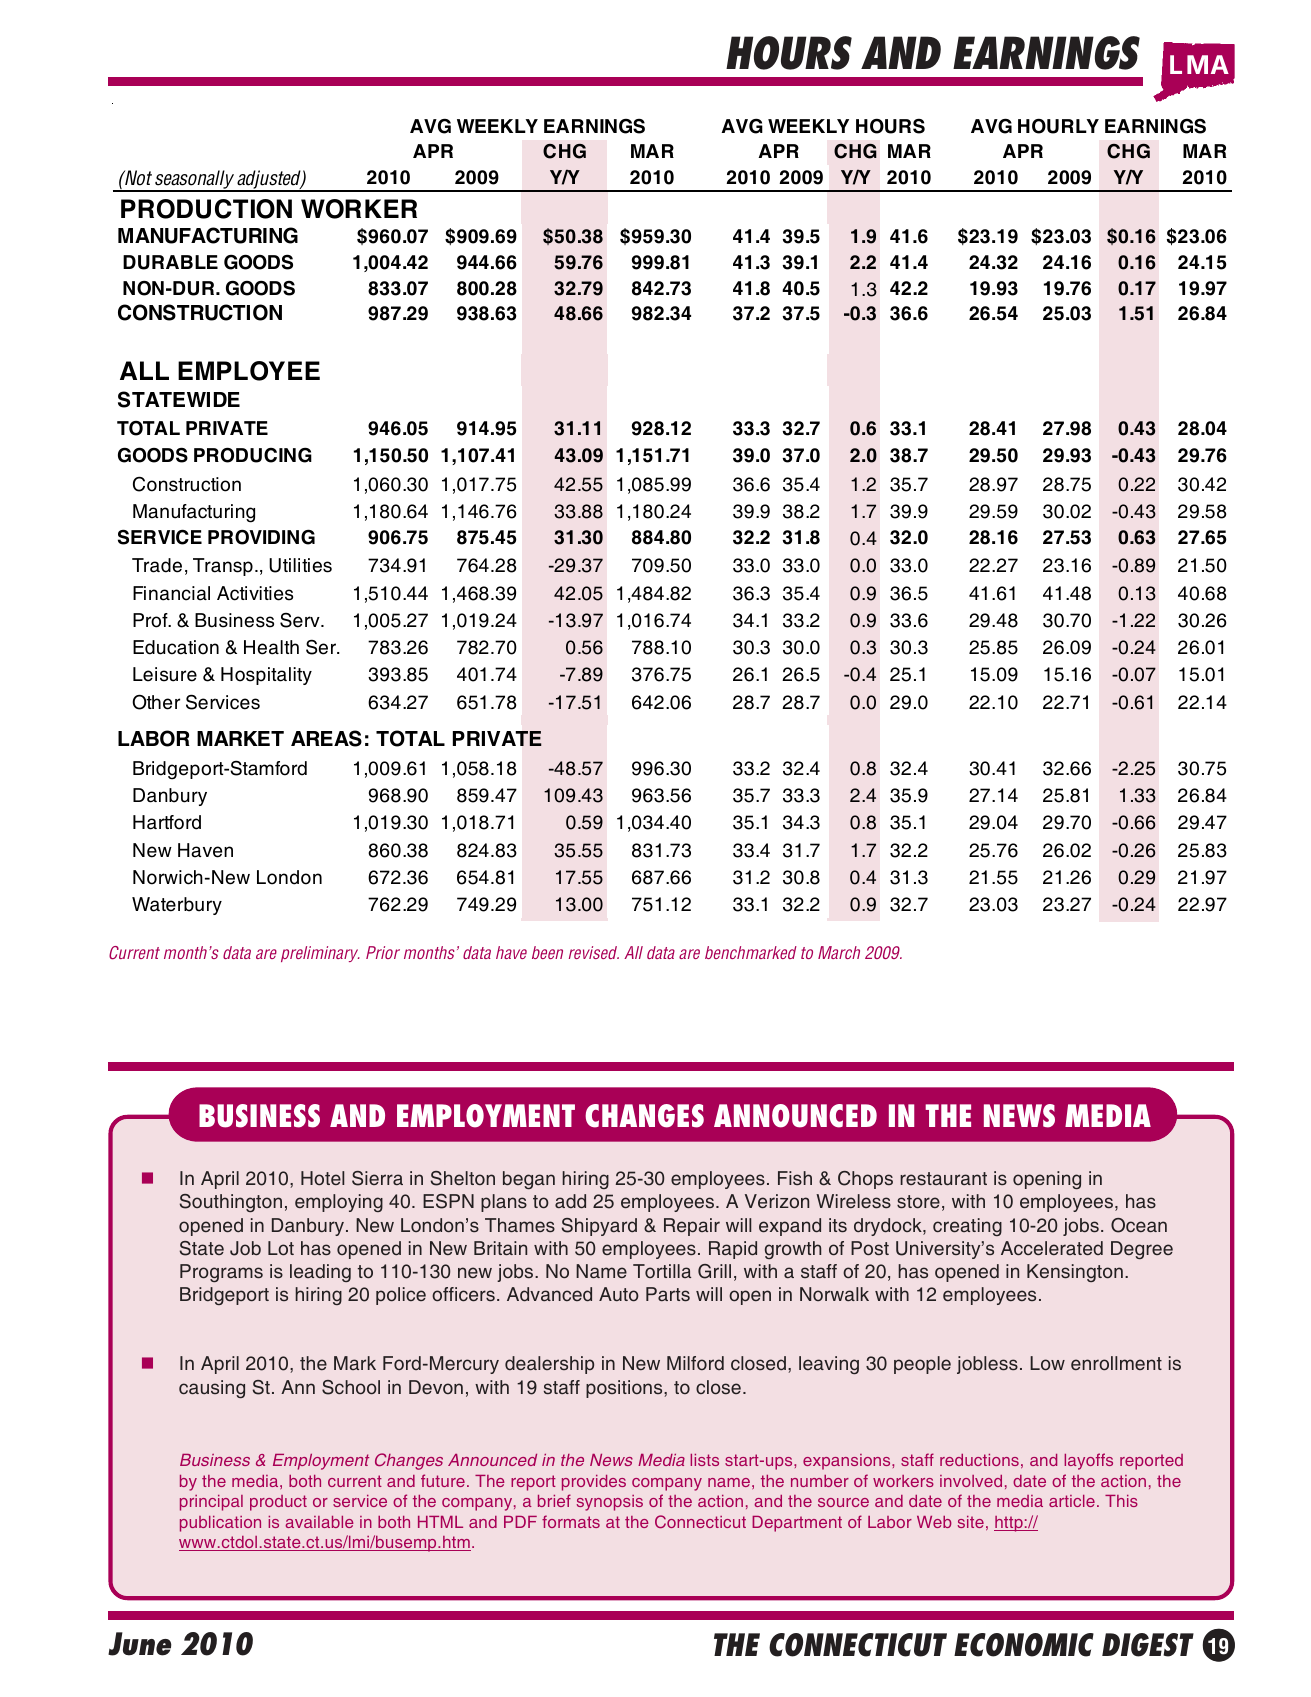 The width and height of the screenshot is (1311, 1697). I want to click on seasonally, so click(194, 180).
